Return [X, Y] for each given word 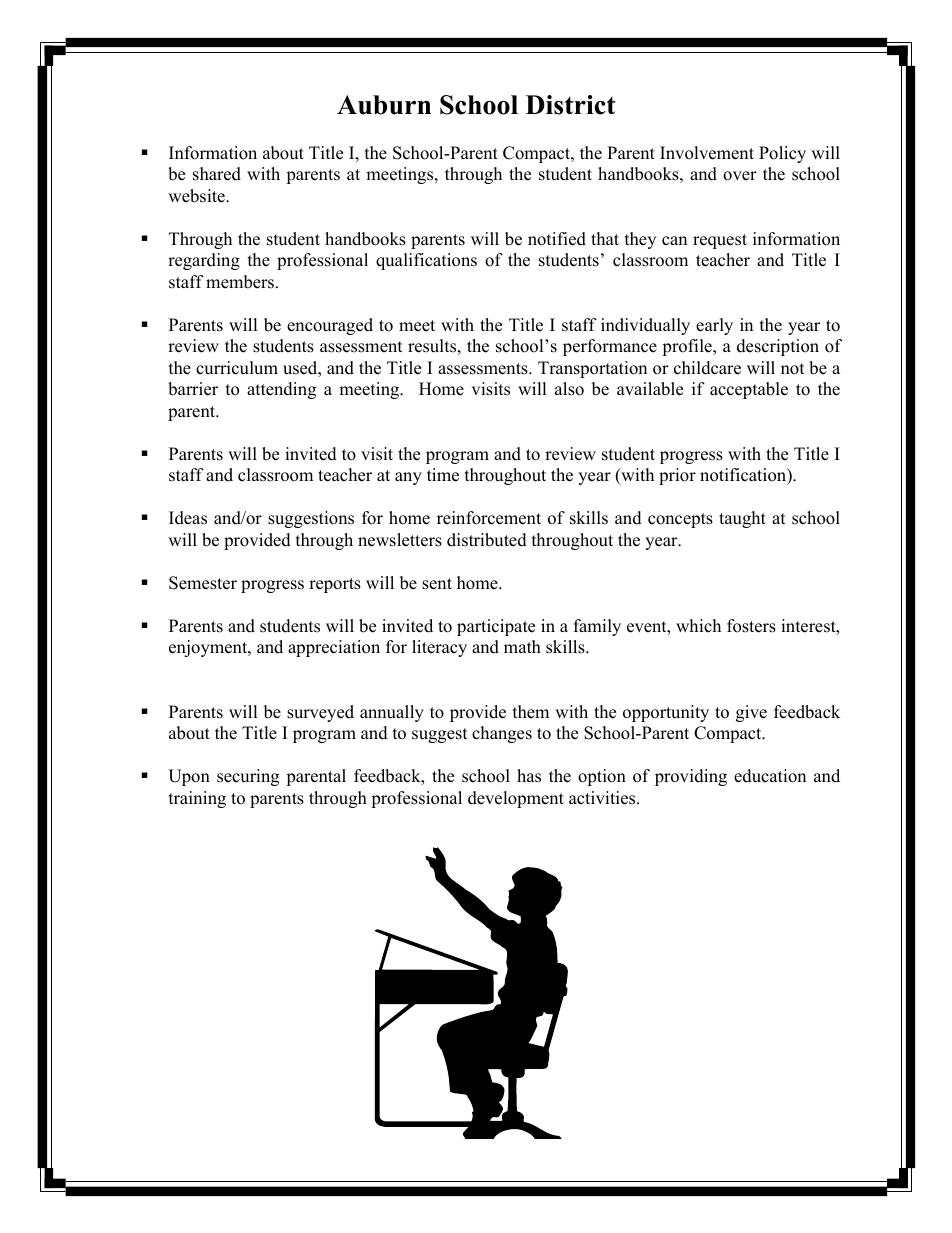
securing [248, 777]
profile [688, 347]
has [529, 776]
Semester [203, 583]
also [569, 389]
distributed [487, 540]
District [570, 105]
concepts [680, 520]
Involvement [707, 153]
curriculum [237, 368]
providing [691, 777]
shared [217, 174]
